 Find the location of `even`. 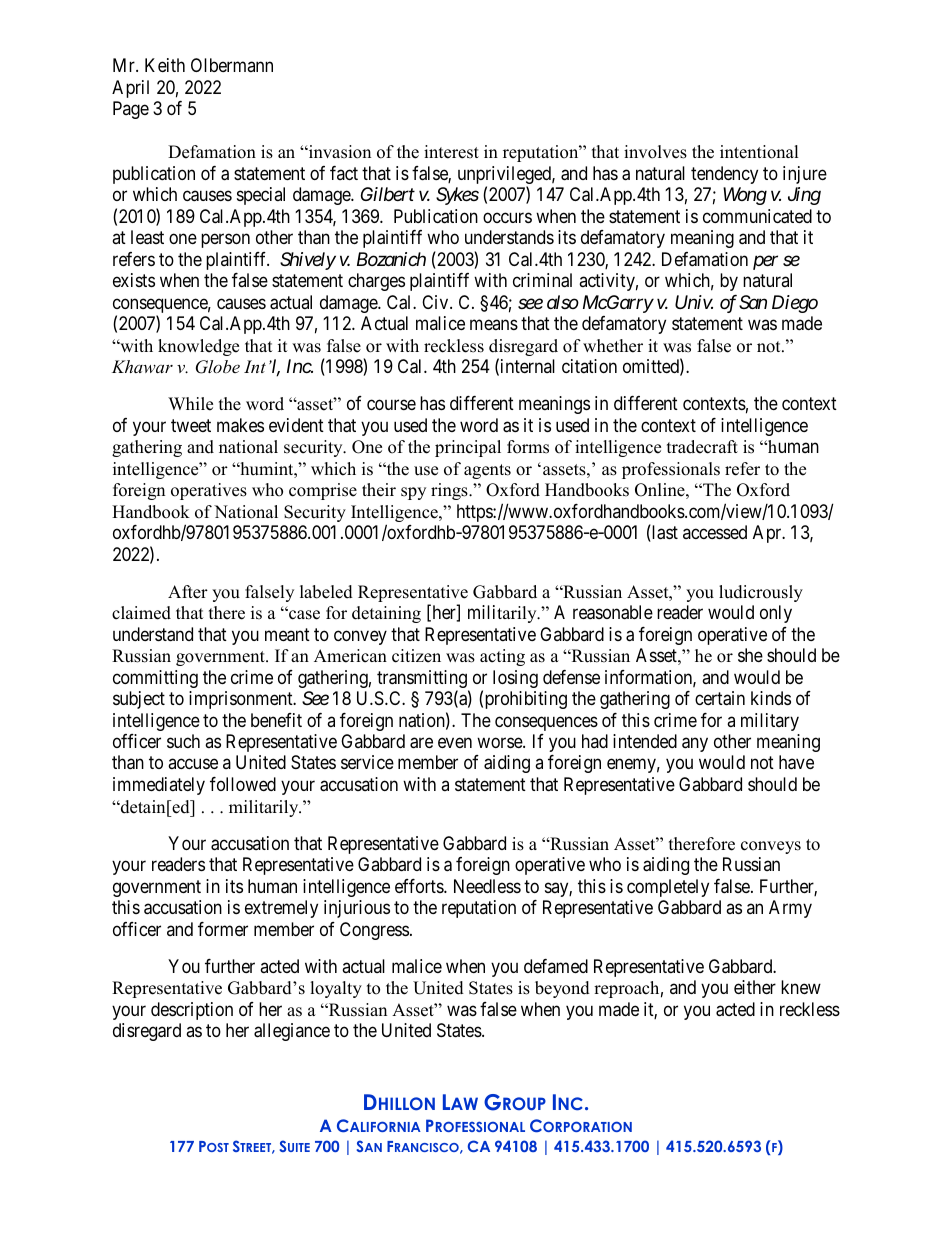

even is located at coordinates (455, 742).
